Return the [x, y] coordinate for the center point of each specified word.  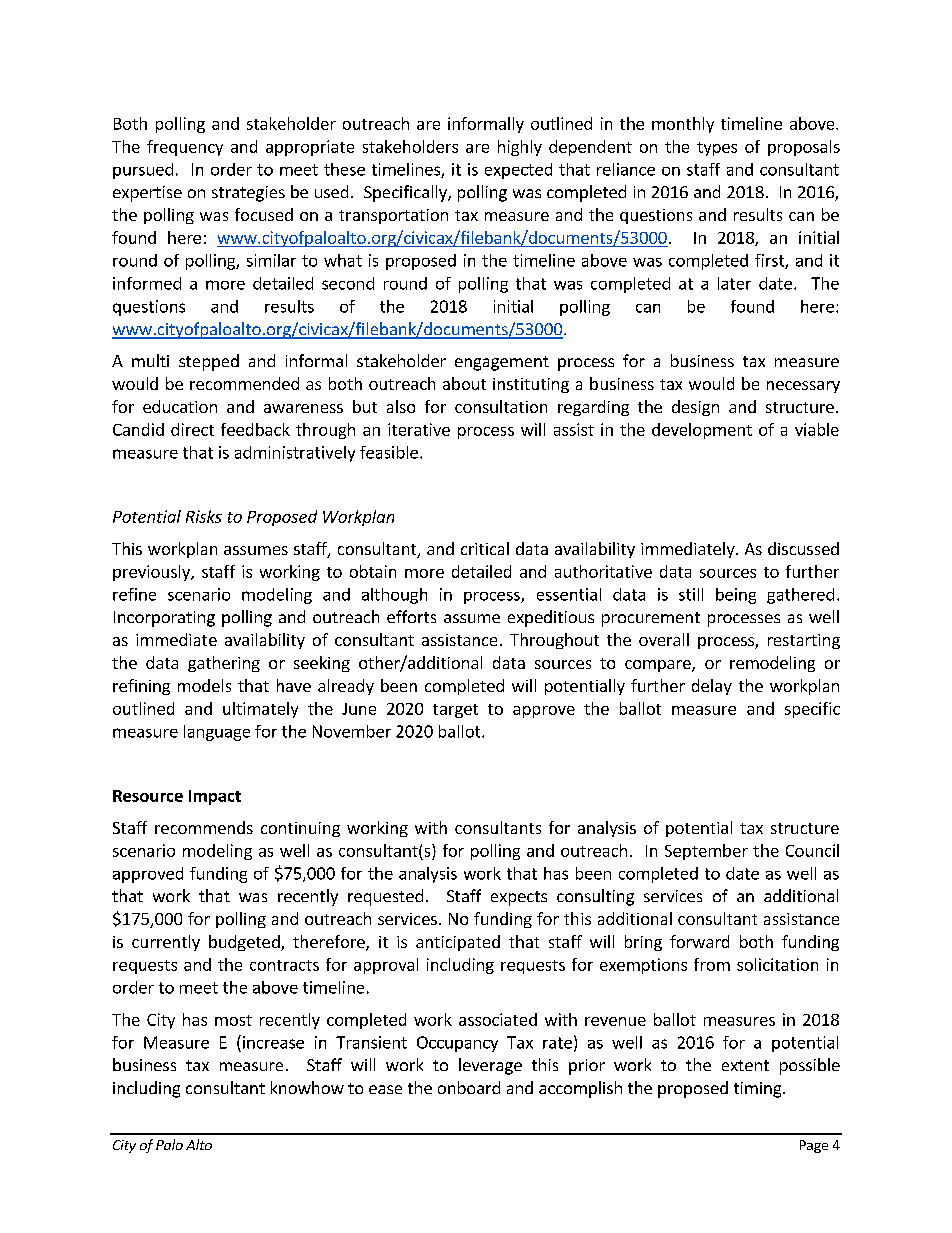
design [695, 408]
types [717, 149]
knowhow [307, 1087]
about [464, 383]
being [736, 596]
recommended [244, 383]
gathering [224, 664]
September [706, 852]
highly [520, 148]
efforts [411, 616]
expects [519, 898]
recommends [204, 827]
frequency [185, 148]
